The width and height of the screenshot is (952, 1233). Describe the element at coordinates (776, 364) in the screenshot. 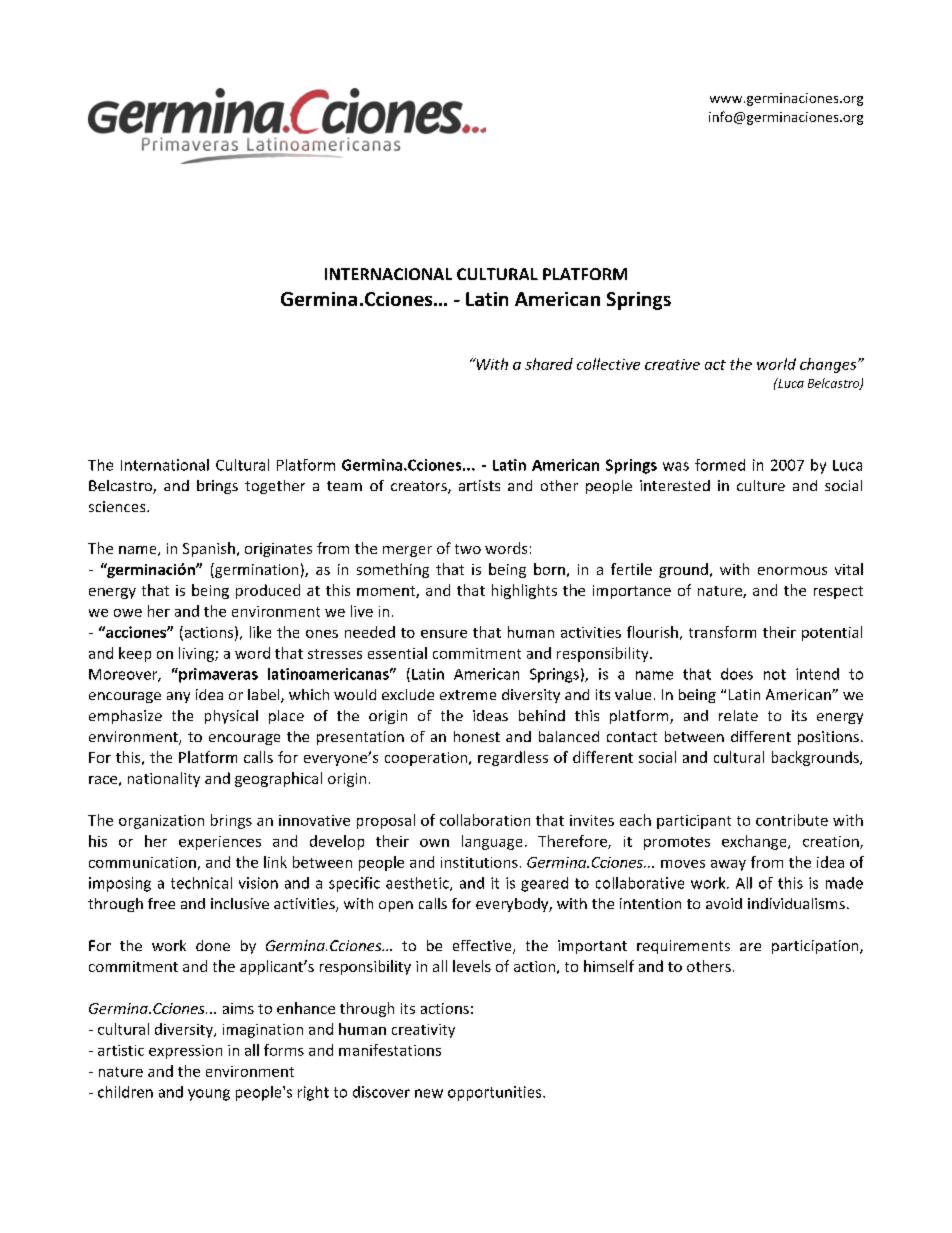

I see `world` at that location.
